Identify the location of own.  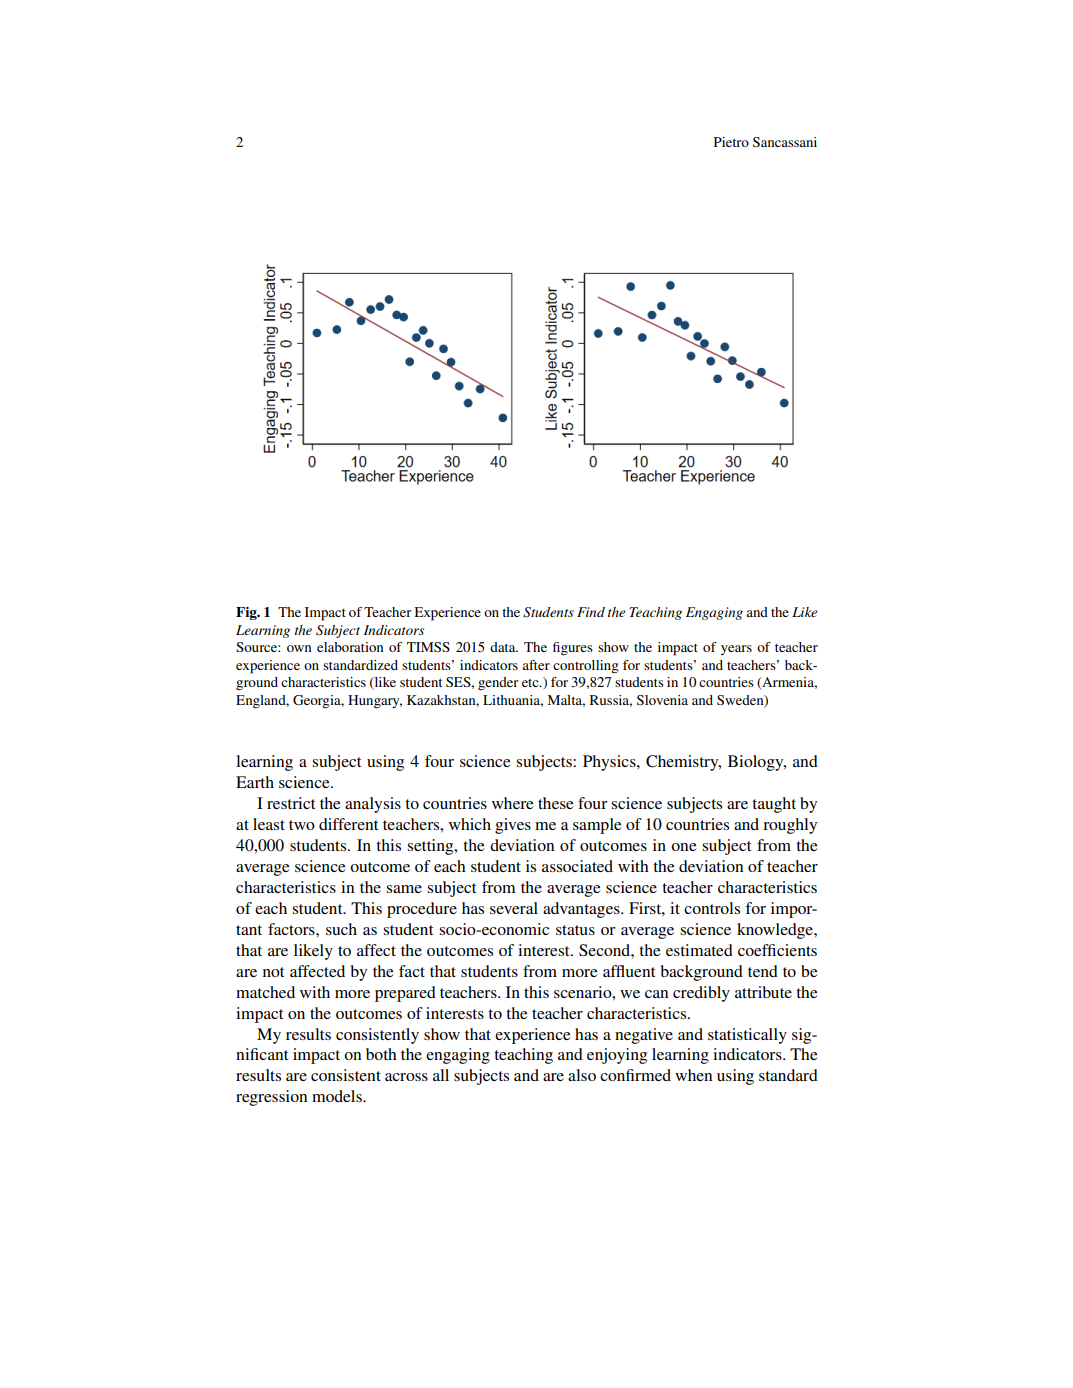
(299, 648).
